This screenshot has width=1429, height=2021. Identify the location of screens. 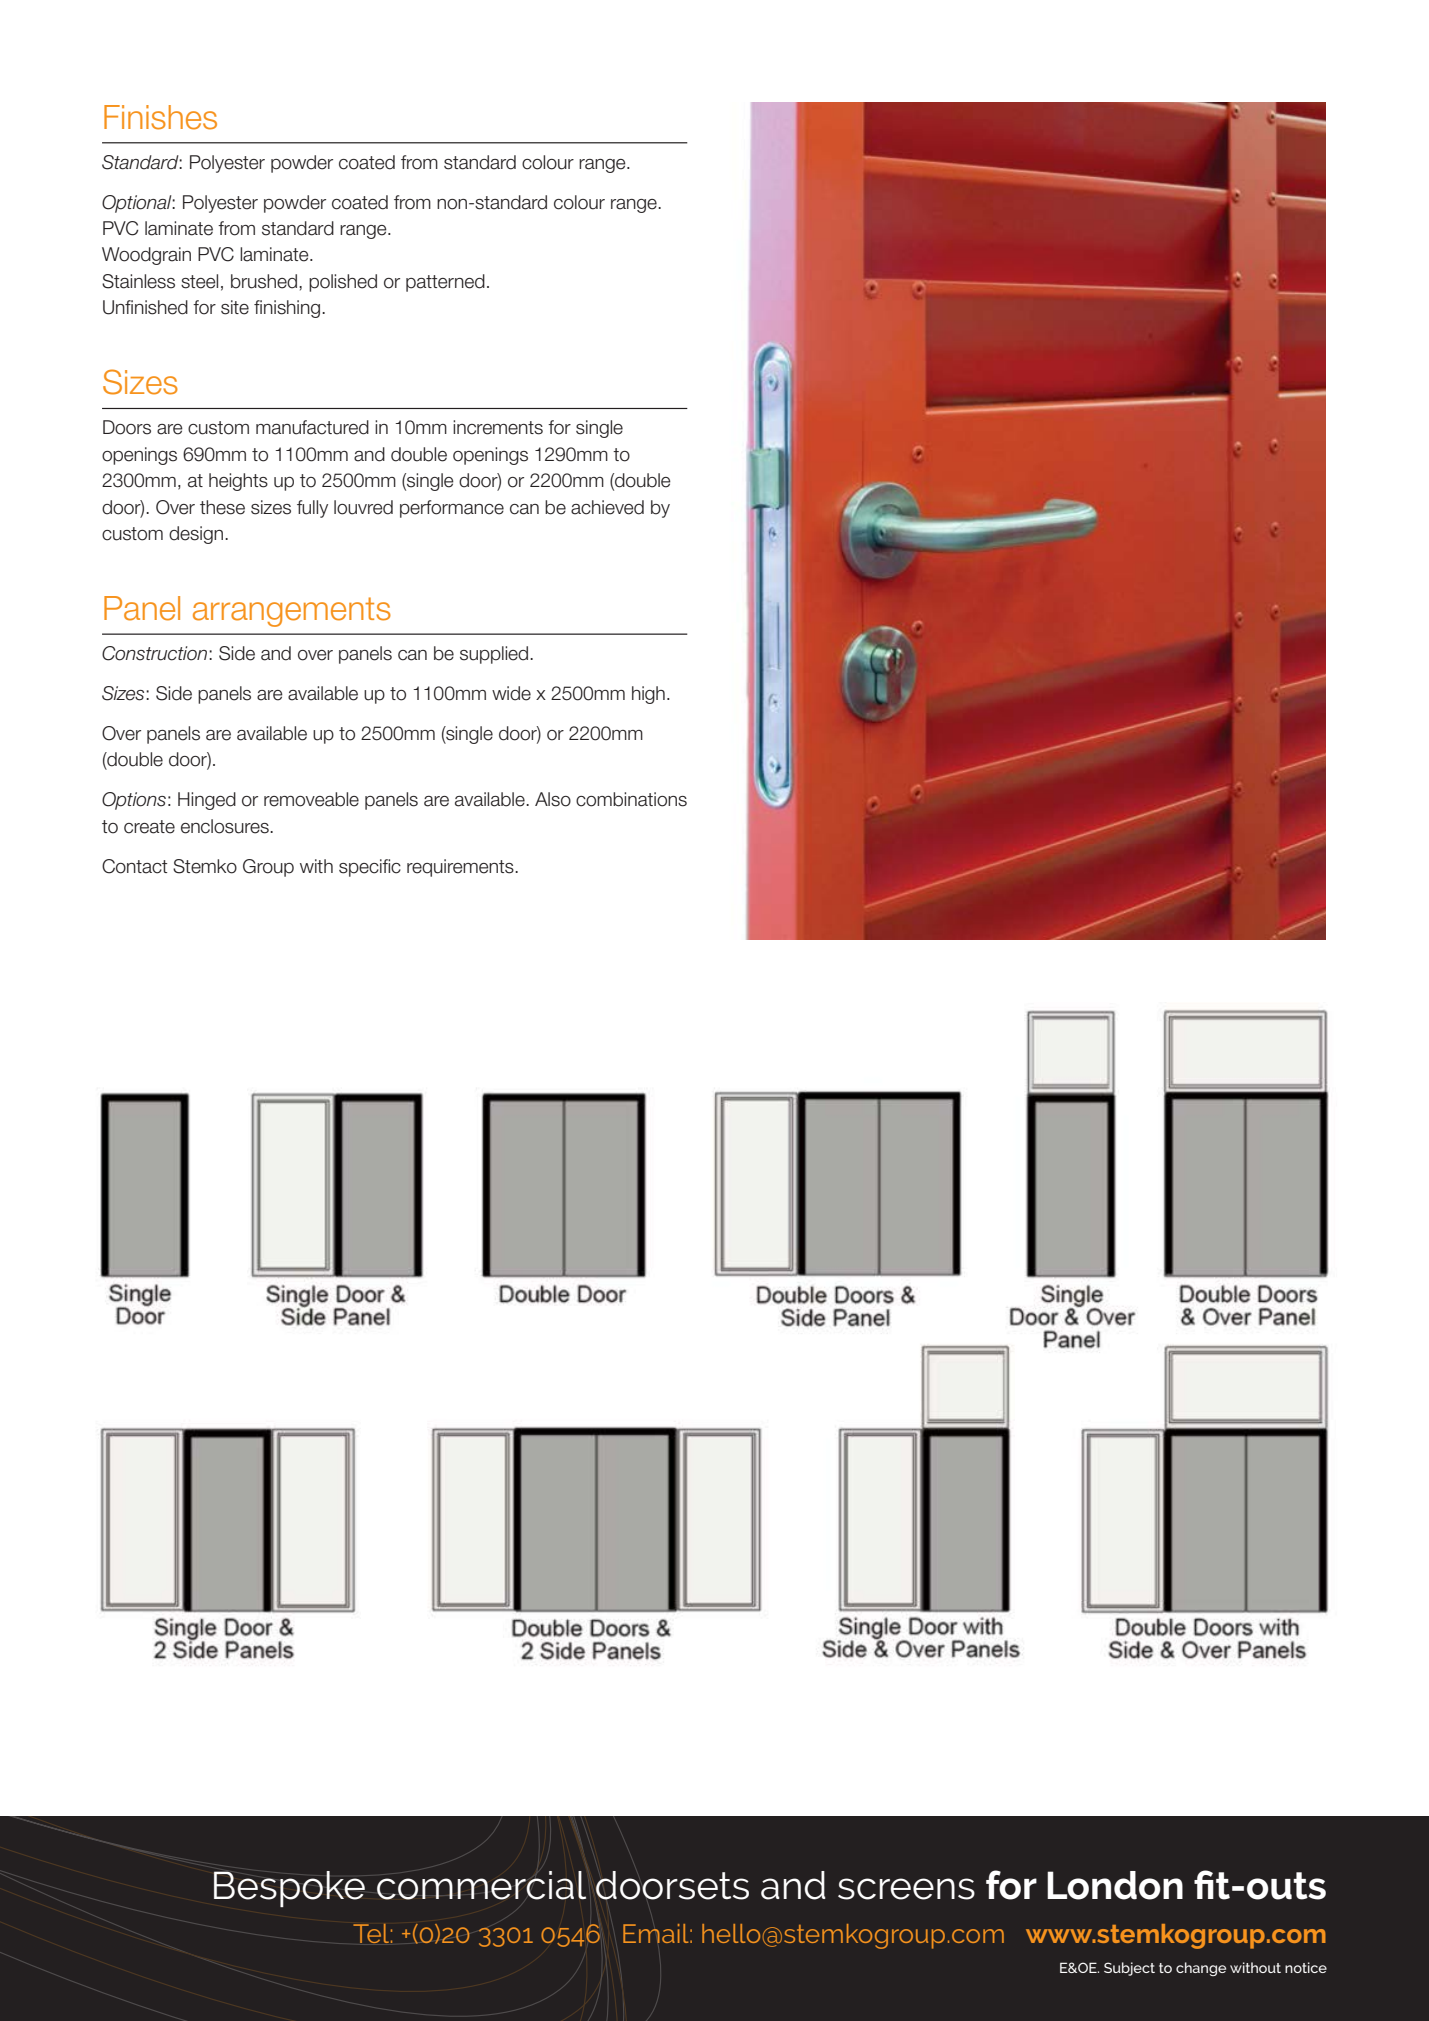
(906, 1889).
